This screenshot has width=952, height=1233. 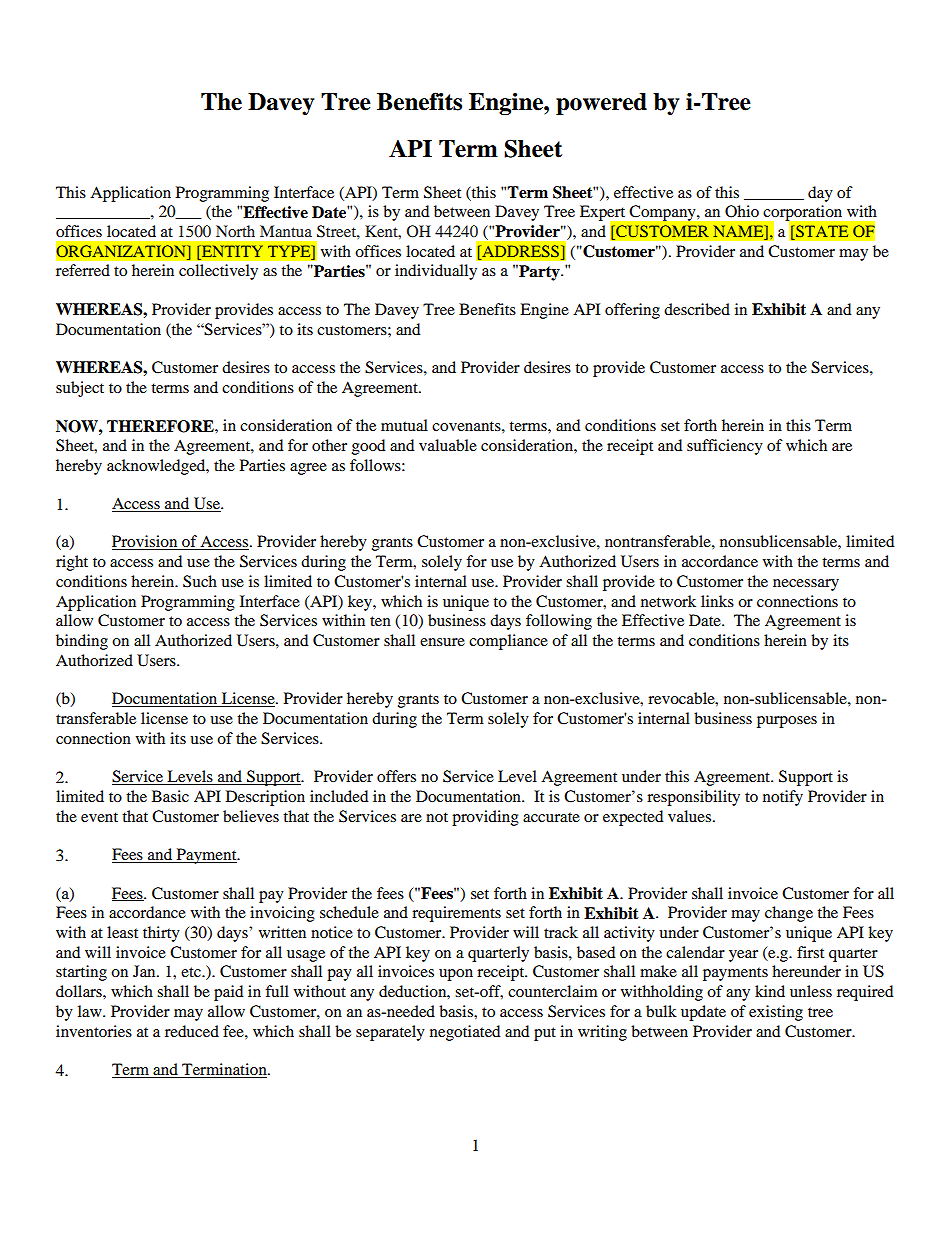 I want to click on notify, so click(x=783, y=798).
